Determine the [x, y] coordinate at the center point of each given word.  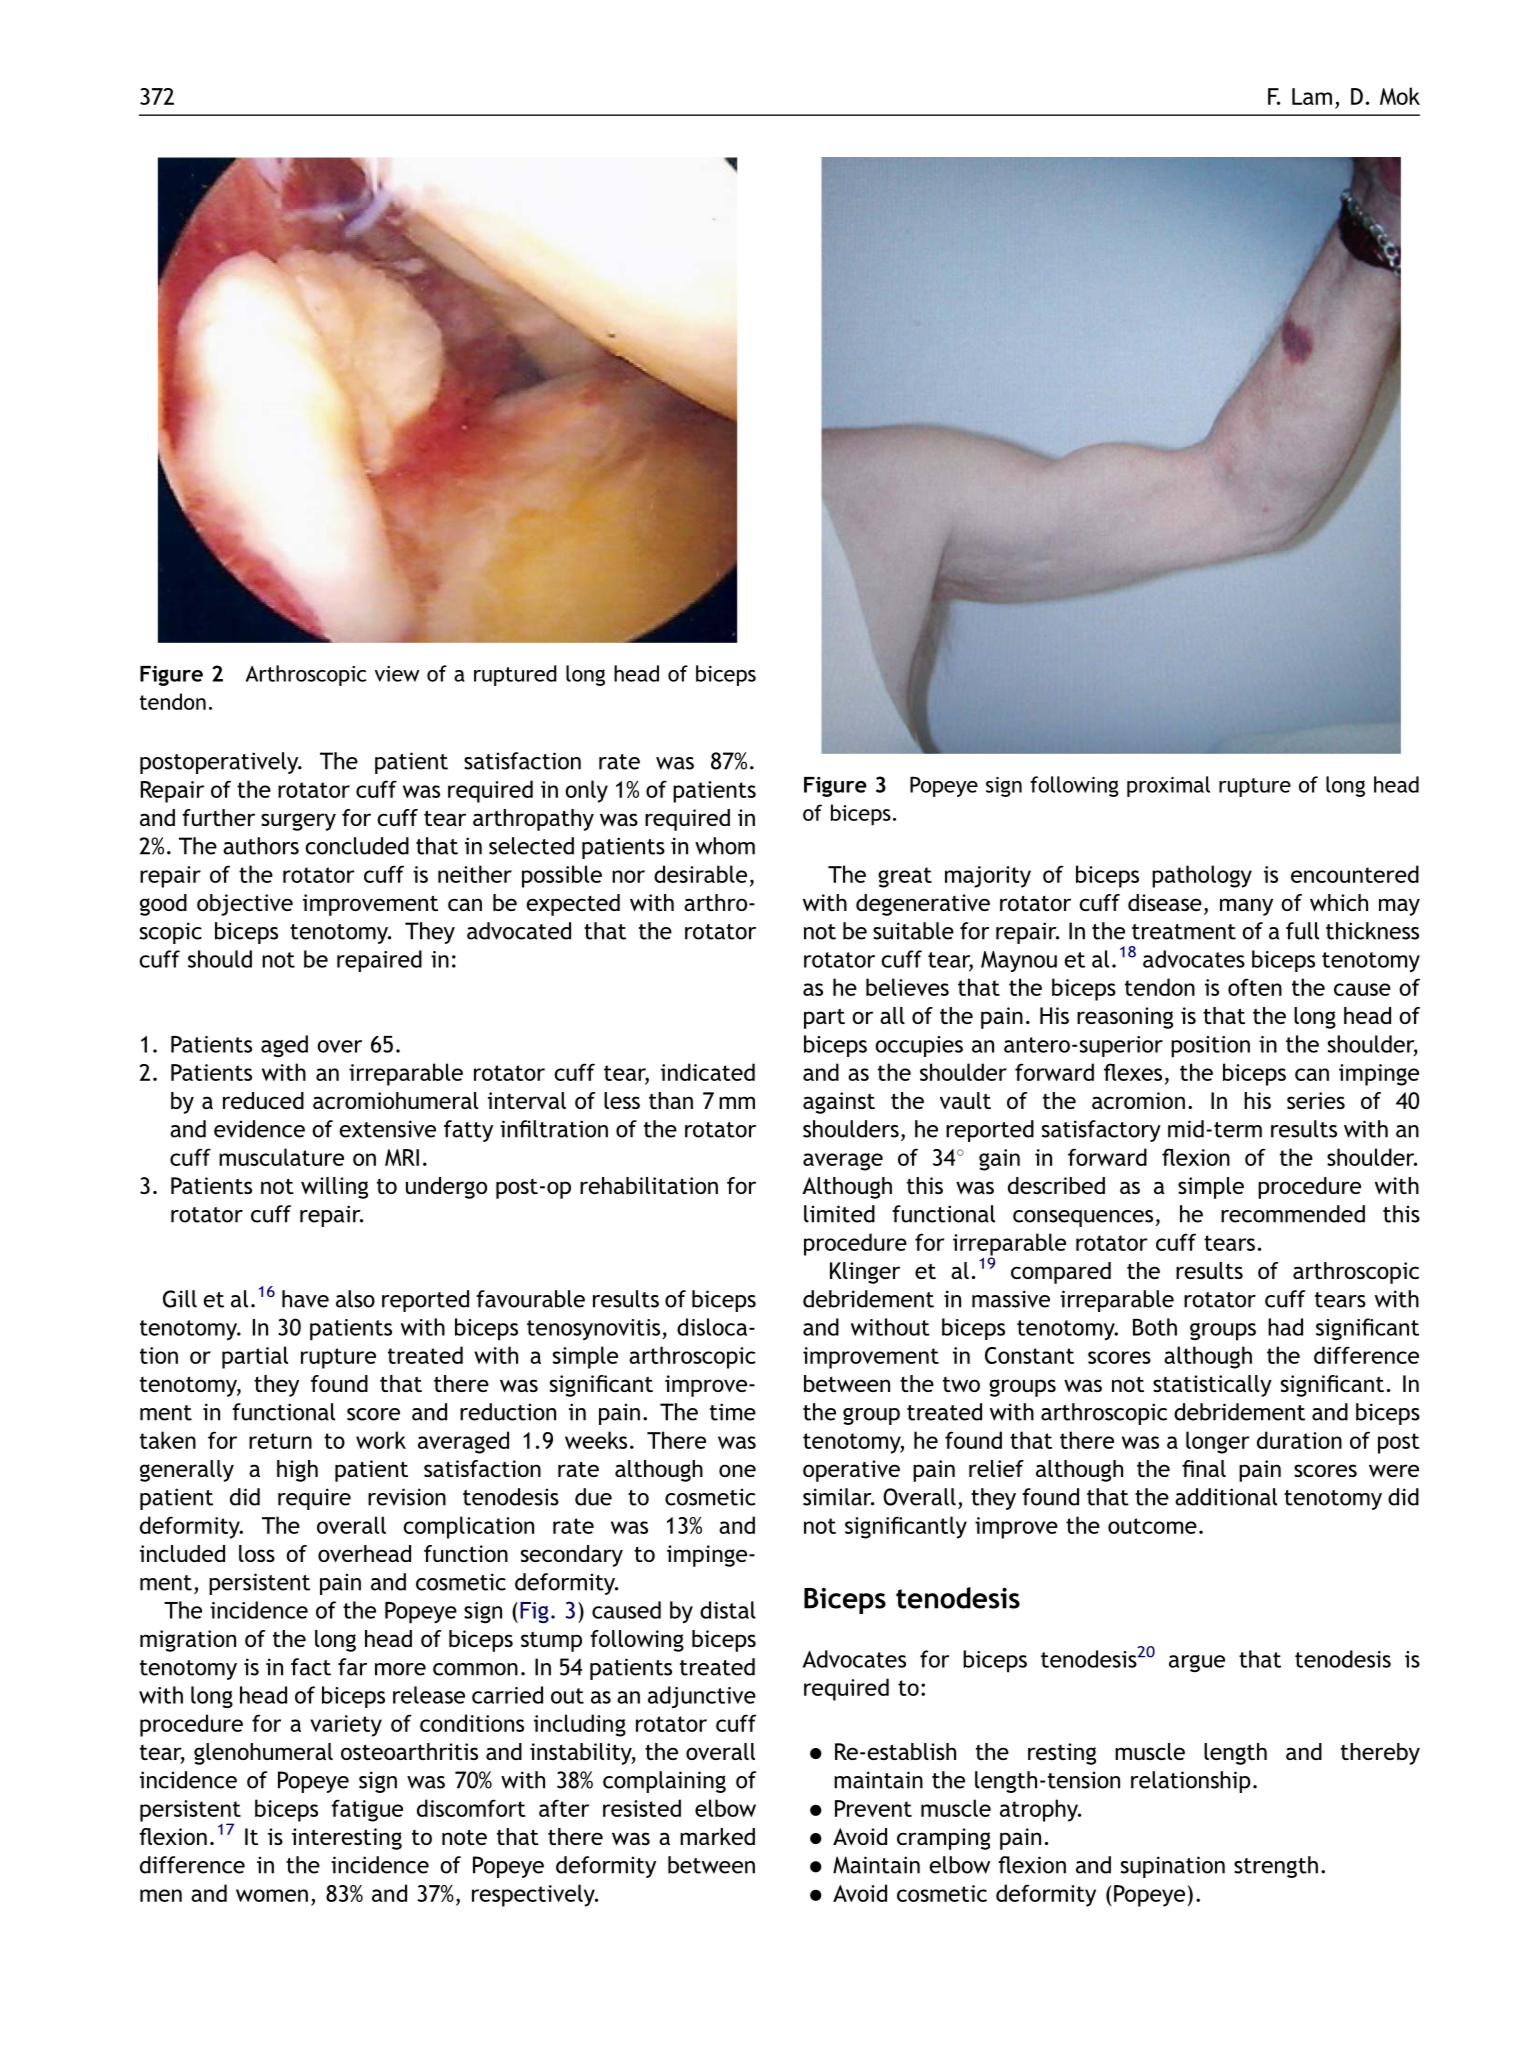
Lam [1312, 96]
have [305, 1299]
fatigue [367, 1810]
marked [717, 1836]
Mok [1400, 96]
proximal [1168, 786]
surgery [298, 822]
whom [725, 846]
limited [839, 1214]
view [397, 674]
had [1285, 1327]
